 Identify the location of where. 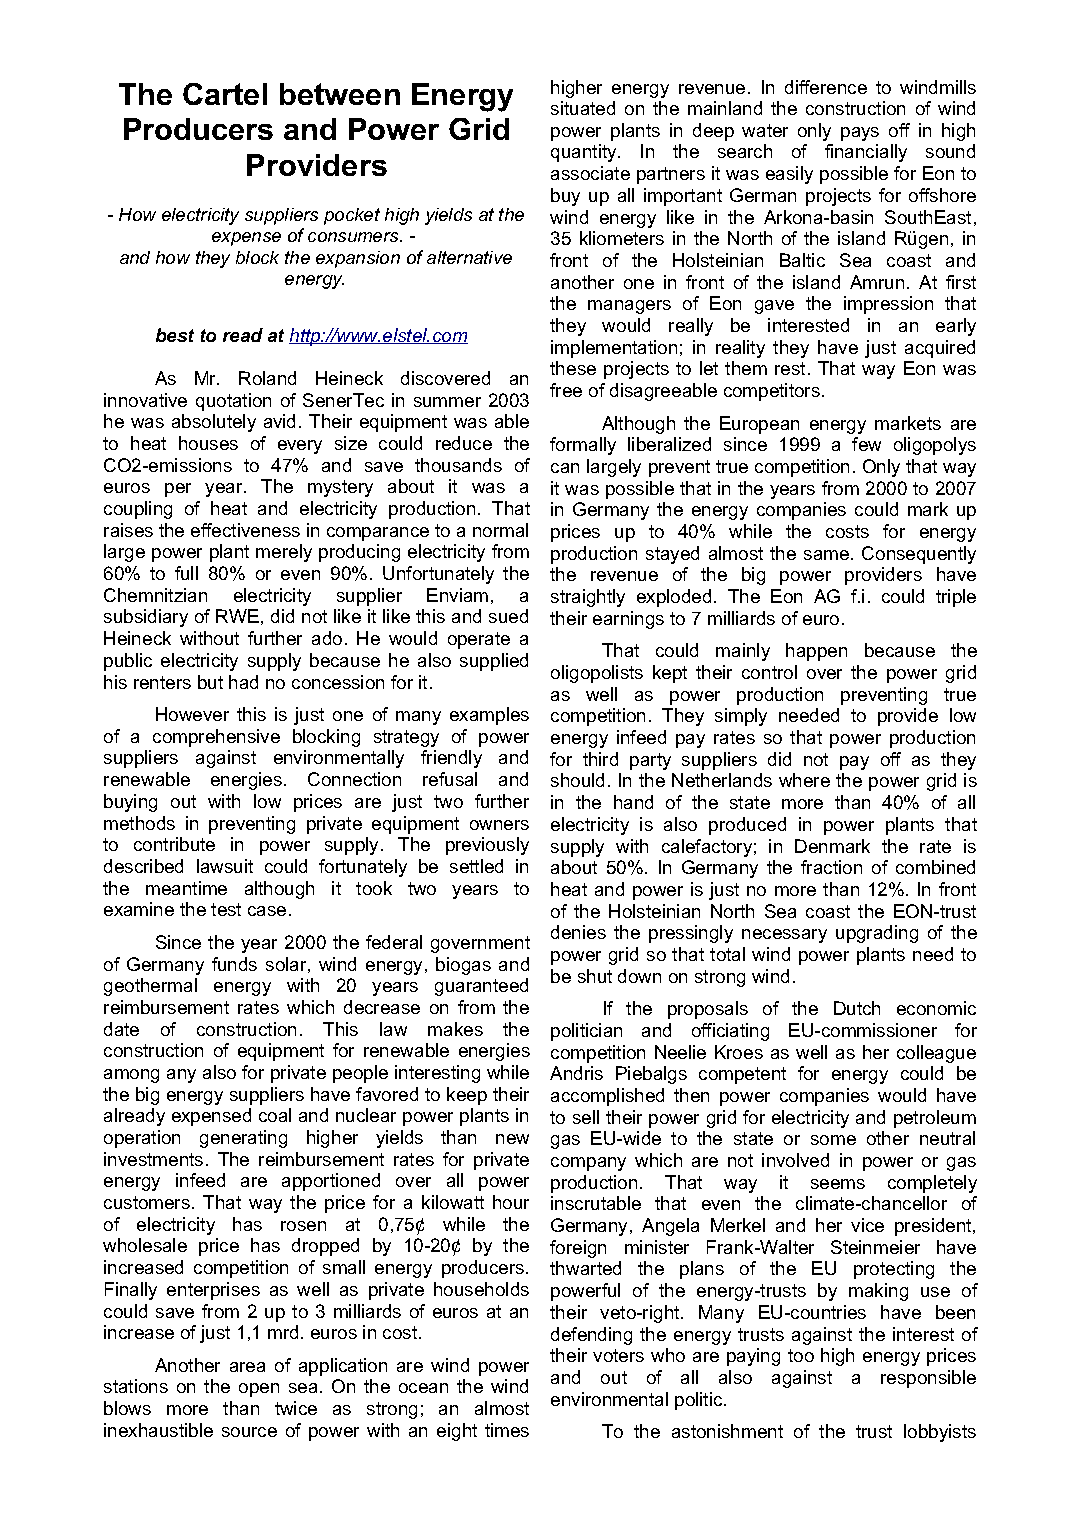
(804, 780).
